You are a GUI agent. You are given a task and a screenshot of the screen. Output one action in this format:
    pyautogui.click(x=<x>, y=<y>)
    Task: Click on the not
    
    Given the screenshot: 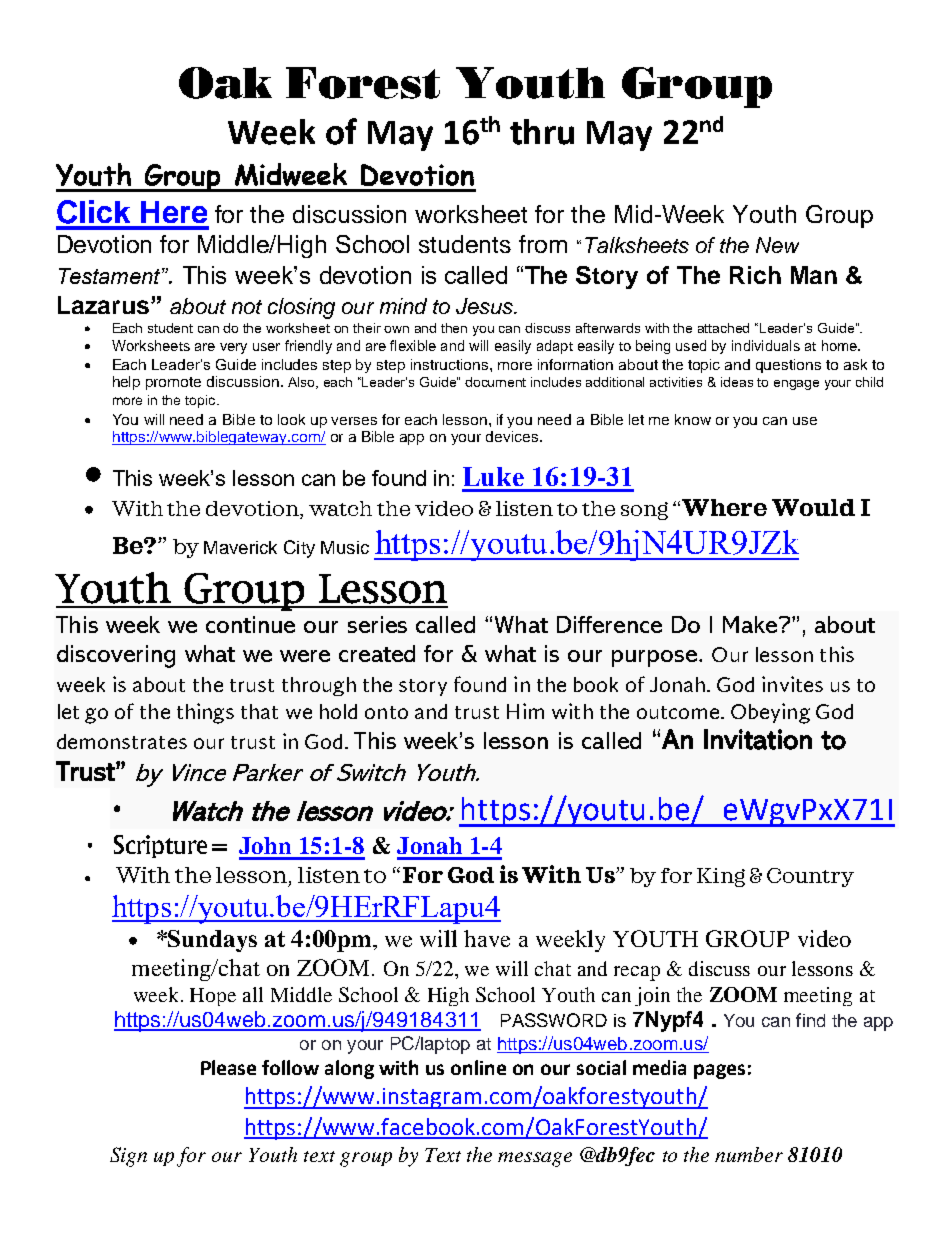 What is the action you would take?
    pyautogui.click(x=247, y=307)
